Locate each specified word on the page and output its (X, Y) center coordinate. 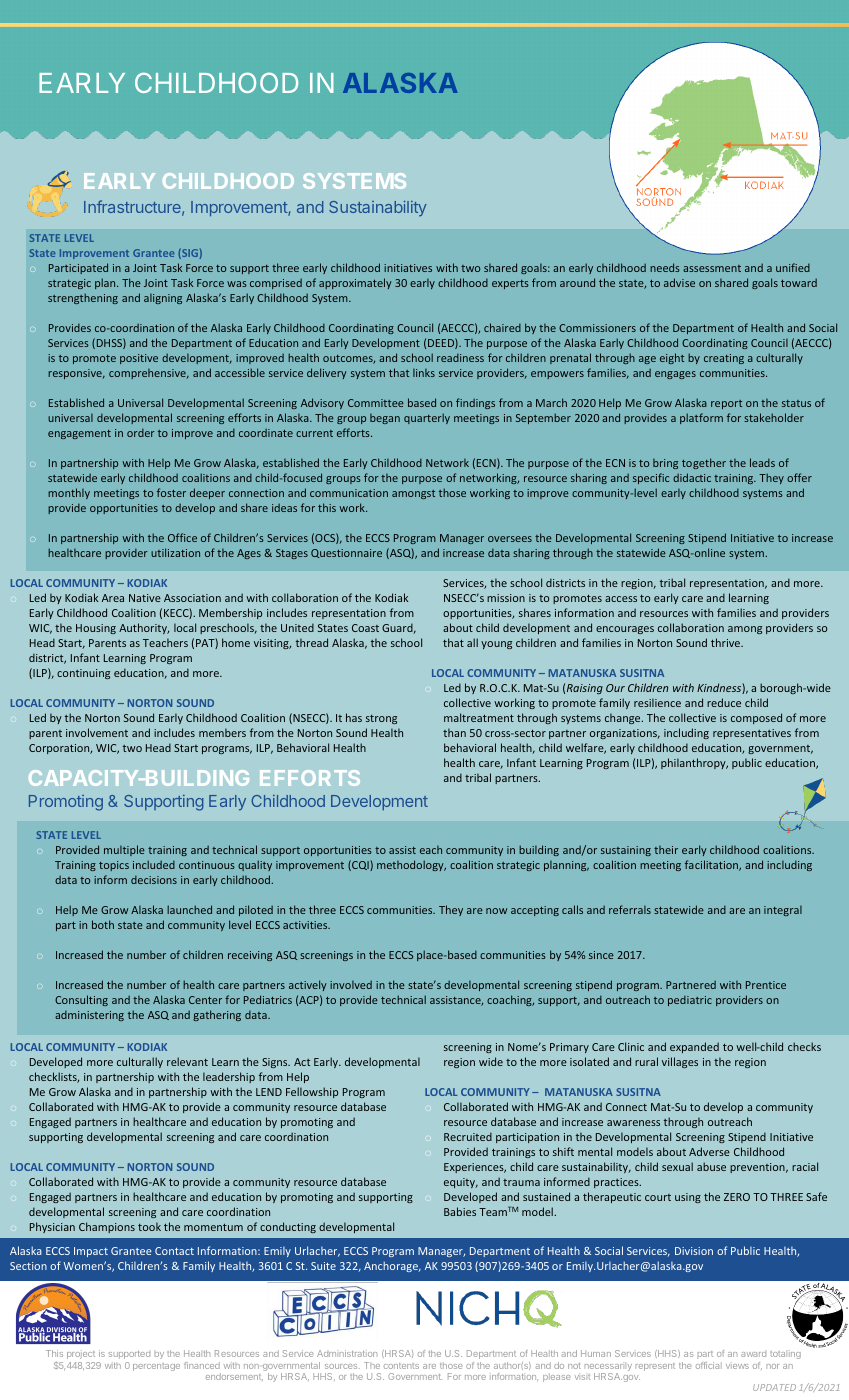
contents (401, 1366)
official (709, 1365)
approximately (355, 283)
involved (351, 985)
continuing (83, 674)
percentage (156, 1367)
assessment (712, 268)
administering (89, 1015)
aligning (163, 299)
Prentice (766, 985)
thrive (727, 642)
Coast (365, 628)
